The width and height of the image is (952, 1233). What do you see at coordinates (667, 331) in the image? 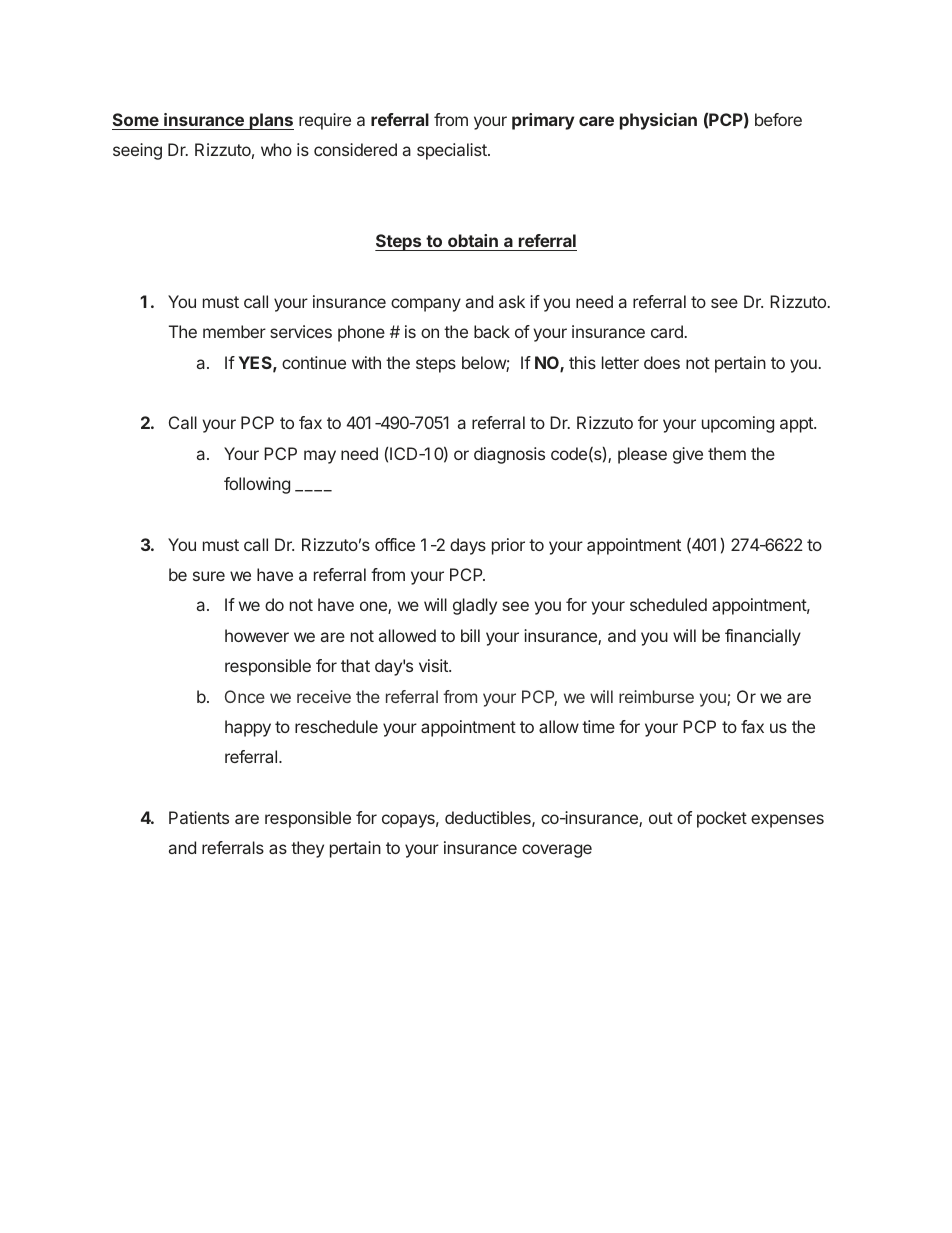
I see `card` at bounding box center [667, 331].
